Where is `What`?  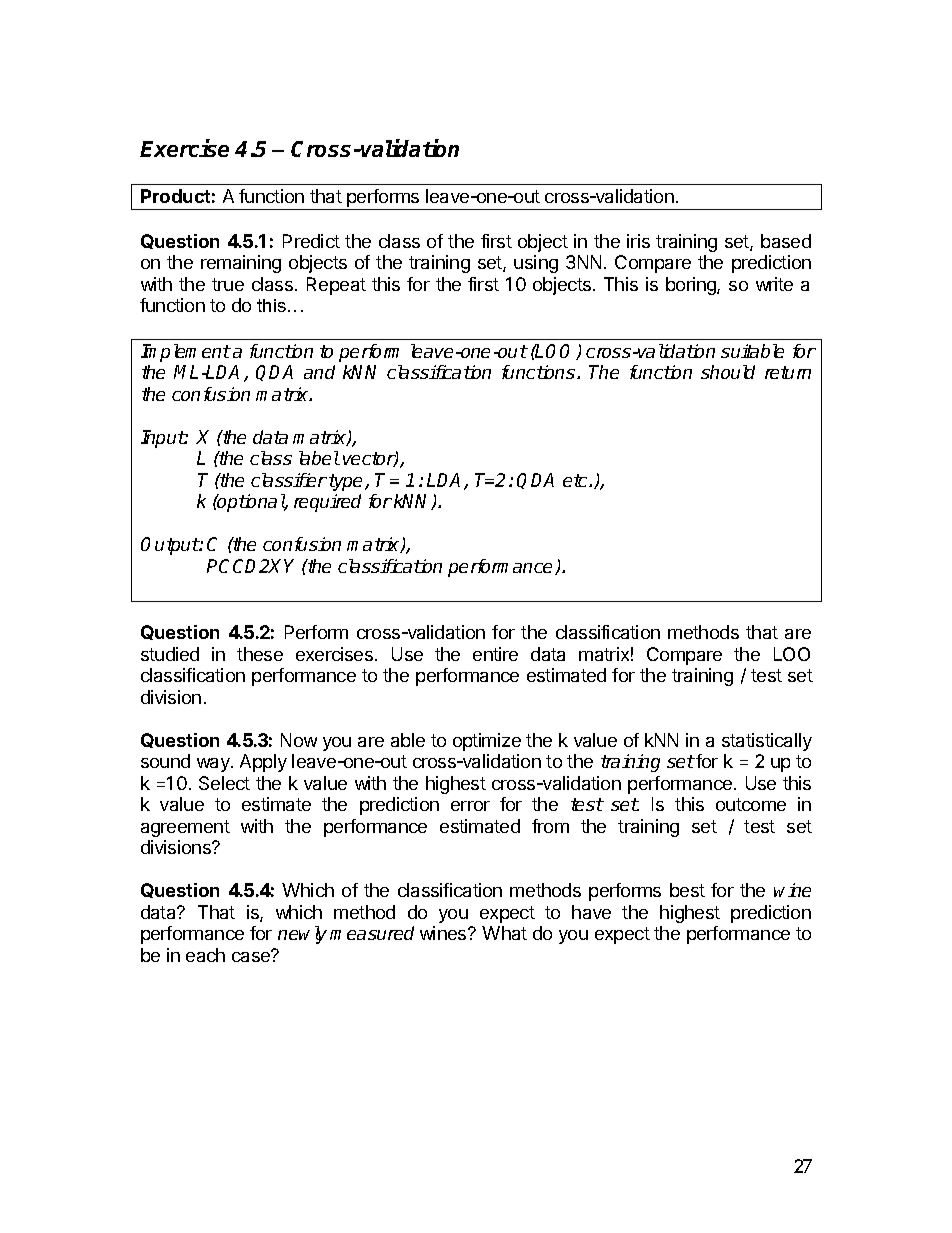
What is located at coordinates (504, 933).
